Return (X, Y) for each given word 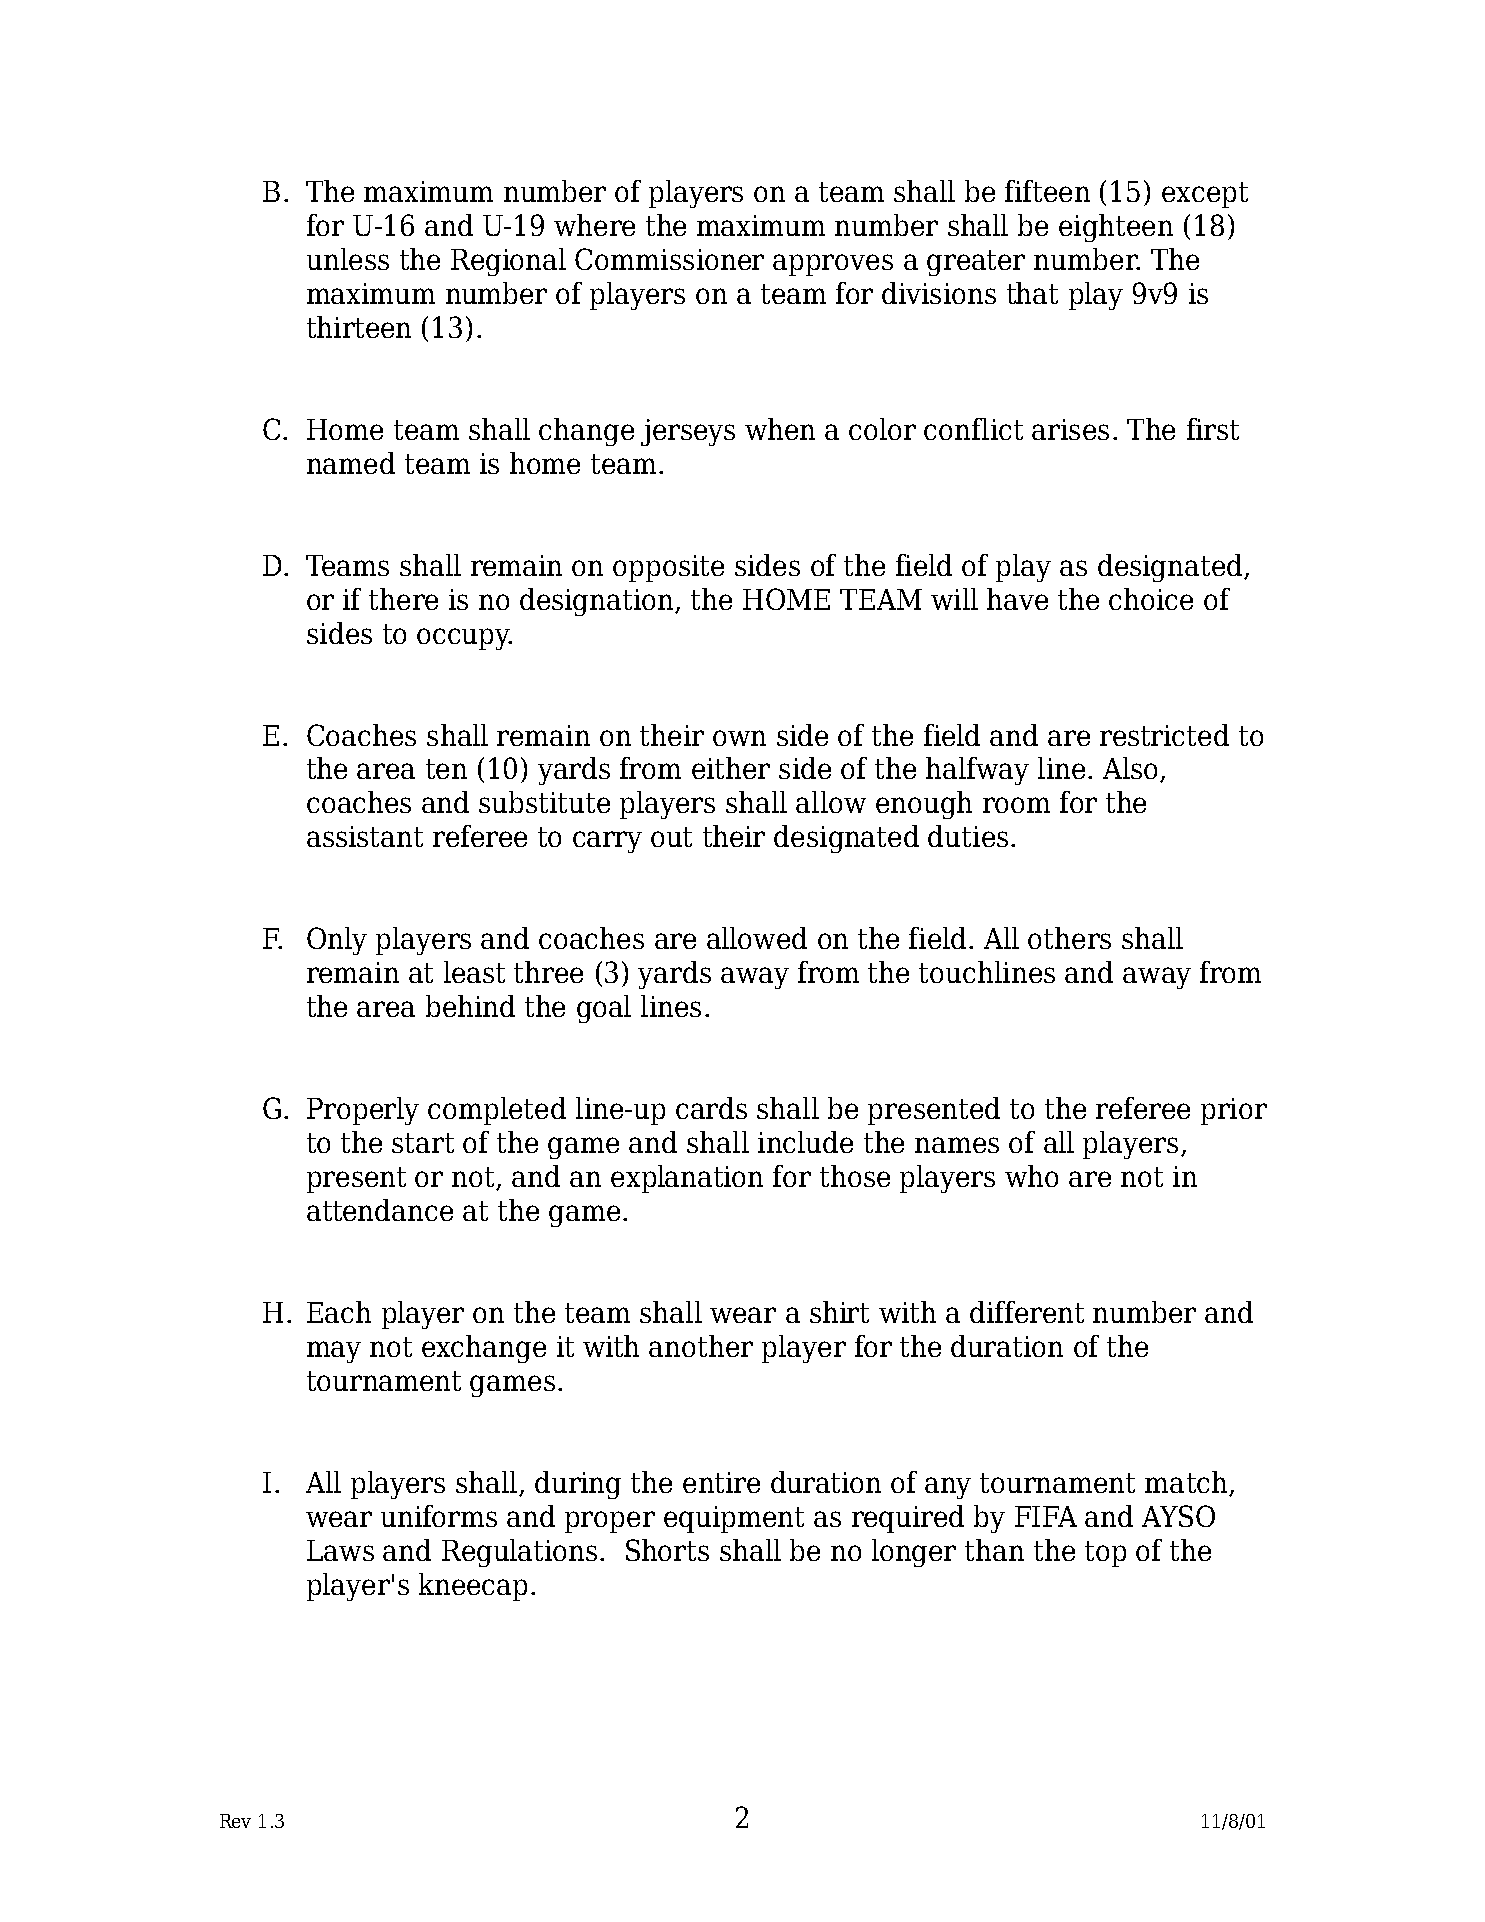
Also (1130, 768)
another (701, 1346)
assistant (365, 836)
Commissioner (669, 259)
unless (348, 259)
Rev (235, 1821)
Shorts (667, 1550)
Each (339, 1312)
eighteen (1116, 228)
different (1027, 1312)
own (739, 738)
